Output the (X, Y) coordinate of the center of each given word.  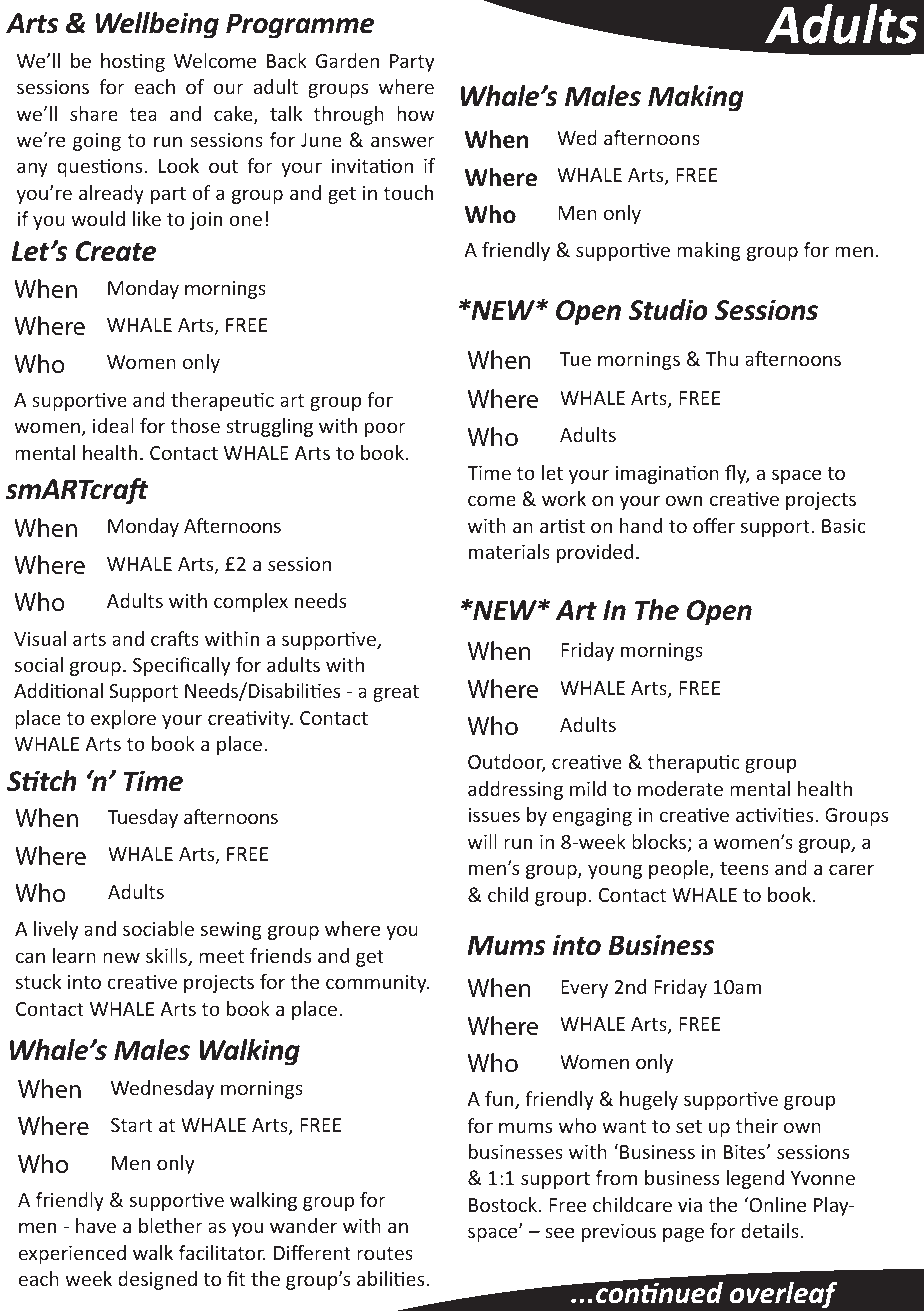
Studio (668, 310)
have (96, 1225)
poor (385, 429)
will (482, 841)
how (415, 113)
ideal (113, 425)
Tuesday (143, 818)
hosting (133, 62)
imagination (667, 474)
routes (385, 1253)
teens (744, 868)
